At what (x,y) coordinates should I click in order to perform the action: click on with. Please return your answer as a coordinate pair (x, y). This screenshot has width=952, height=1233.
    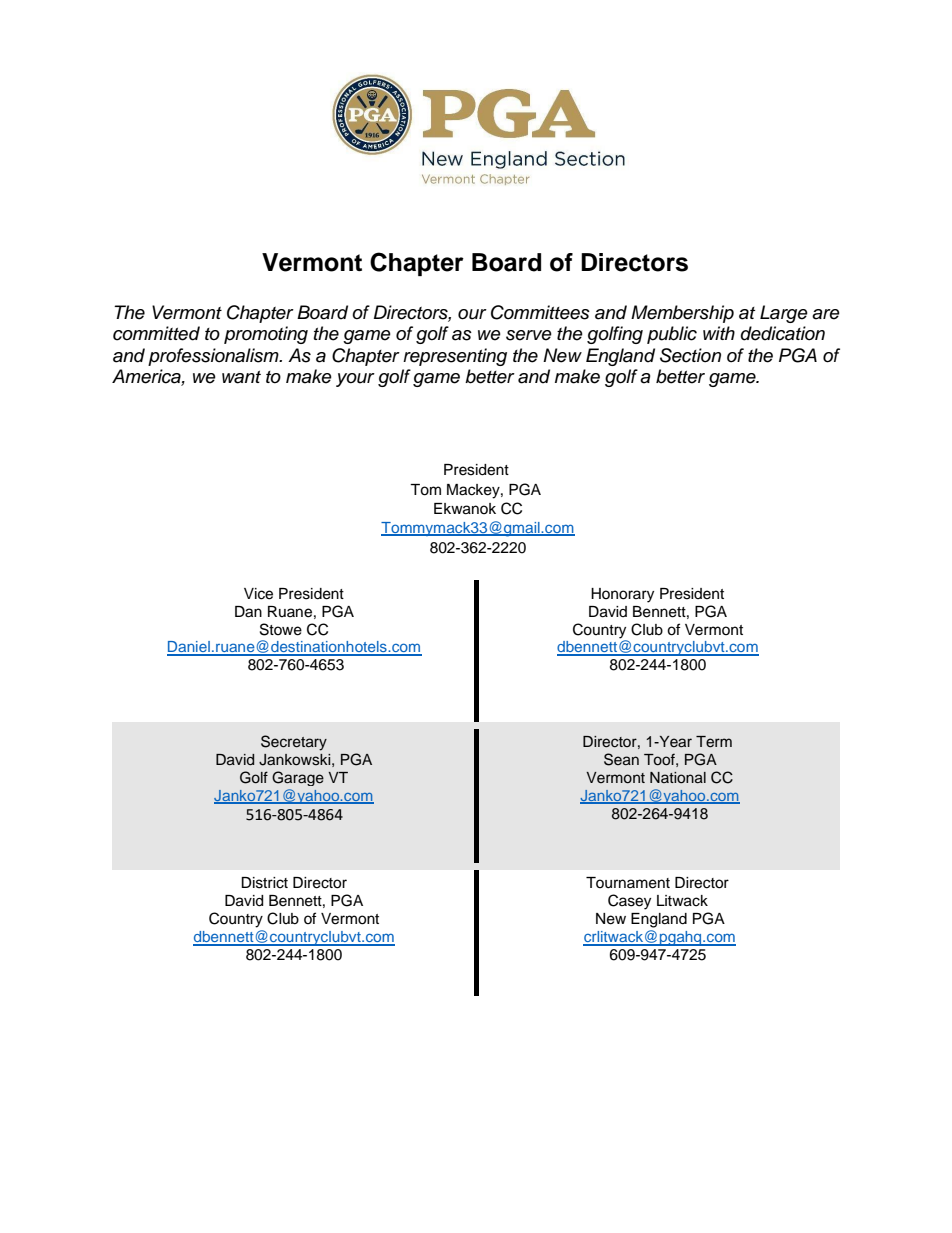
    Looking at the image, I should click on (719, 333).
